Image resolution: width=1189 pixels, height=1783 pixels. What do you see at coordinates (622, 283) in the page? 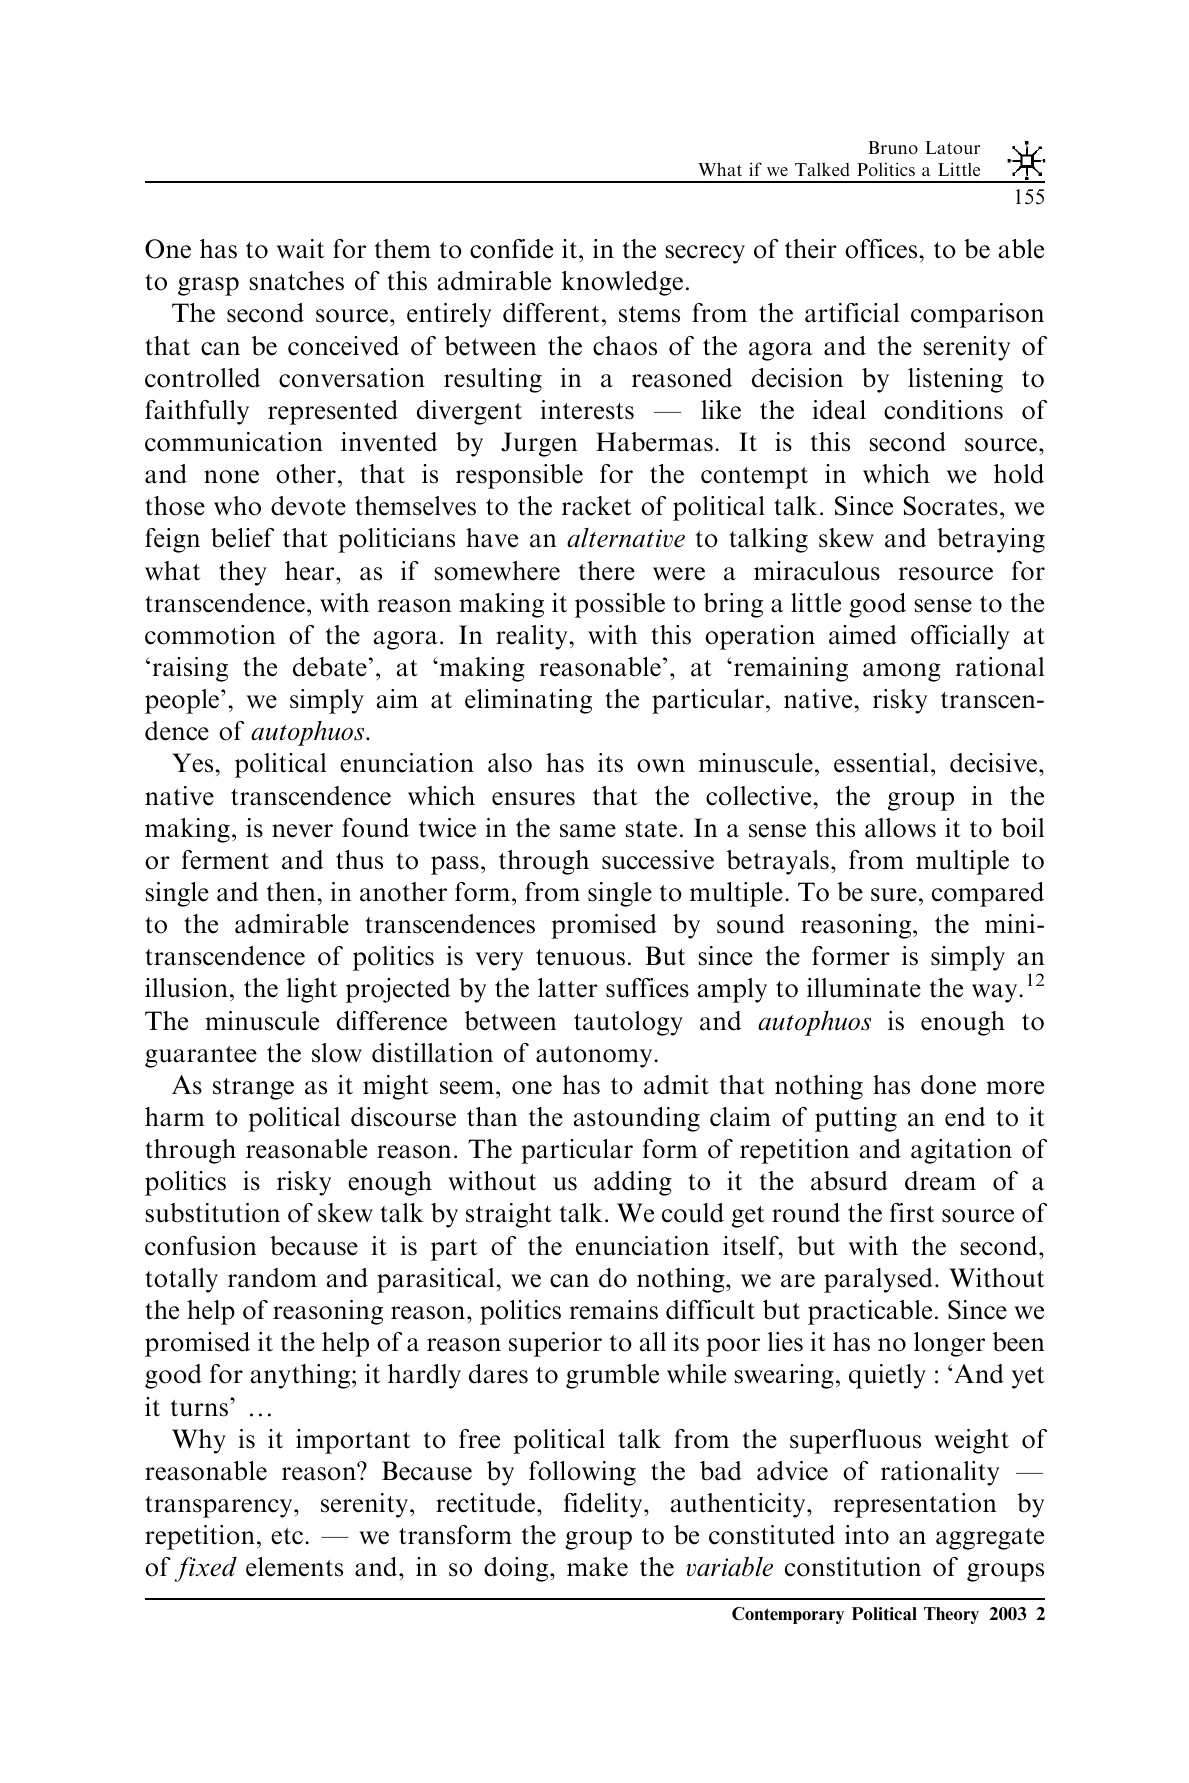
I see `knowledge` at bounding box center [622, 283].
